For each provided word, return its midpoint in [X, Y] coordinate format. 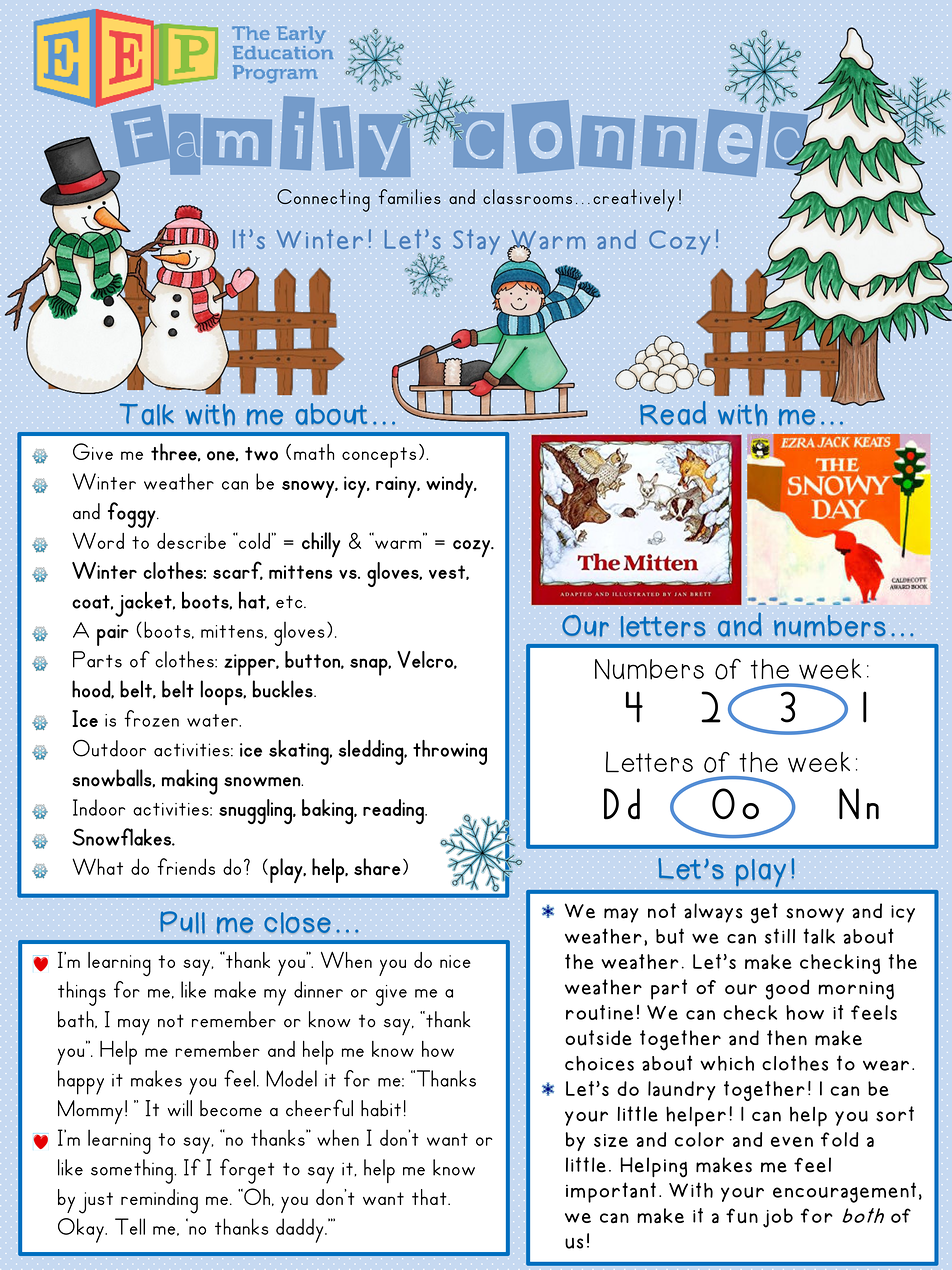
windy [450, 485]
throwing [450, 752]
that [430, 1197]
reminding [159, 1201]
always [713, 913]
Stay [476, 242]
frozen [151, 718]
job [778, 1218]
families [410, 196]
